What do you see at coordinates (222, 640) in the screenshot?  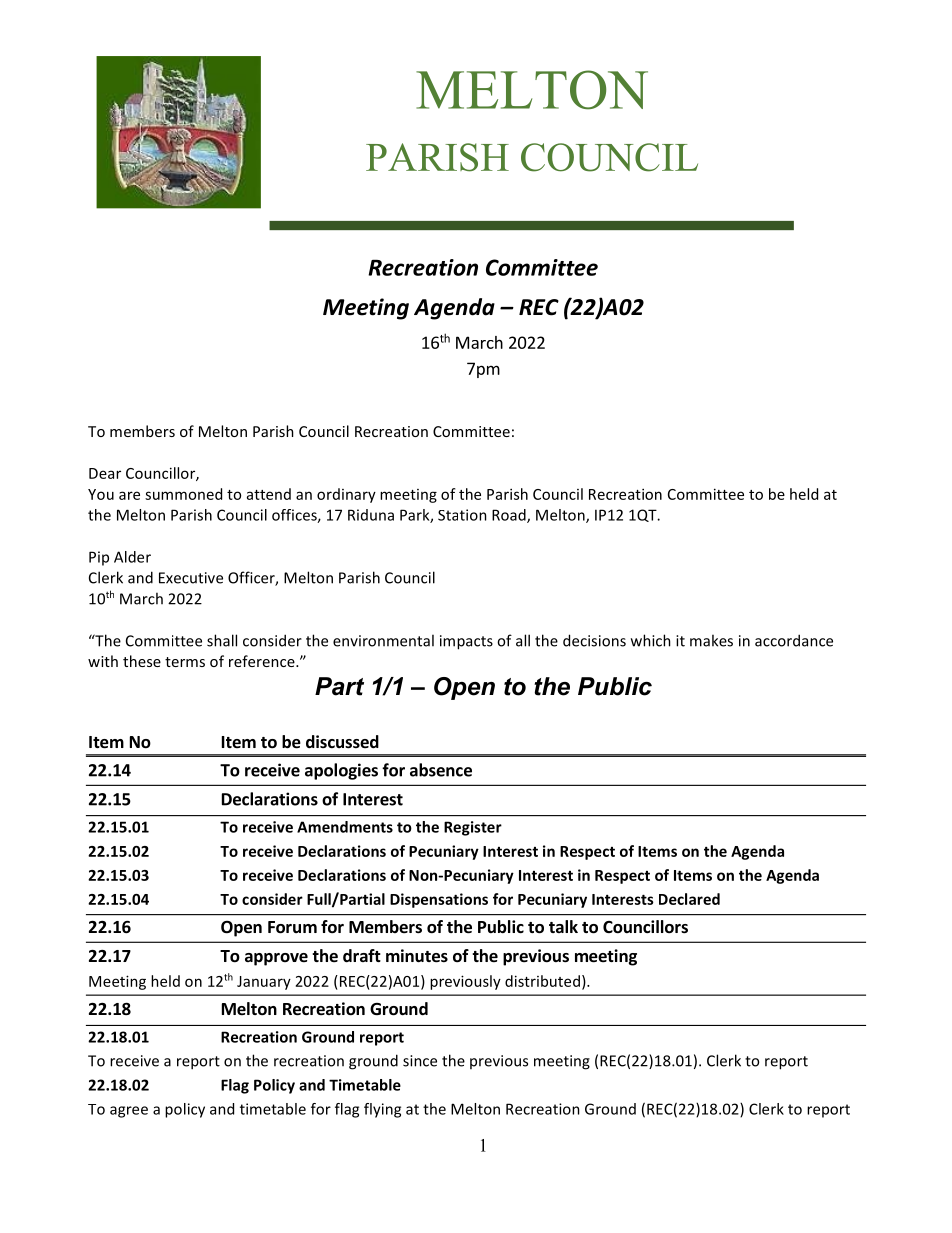 I see `shall` at bounding box center [222, 640].
